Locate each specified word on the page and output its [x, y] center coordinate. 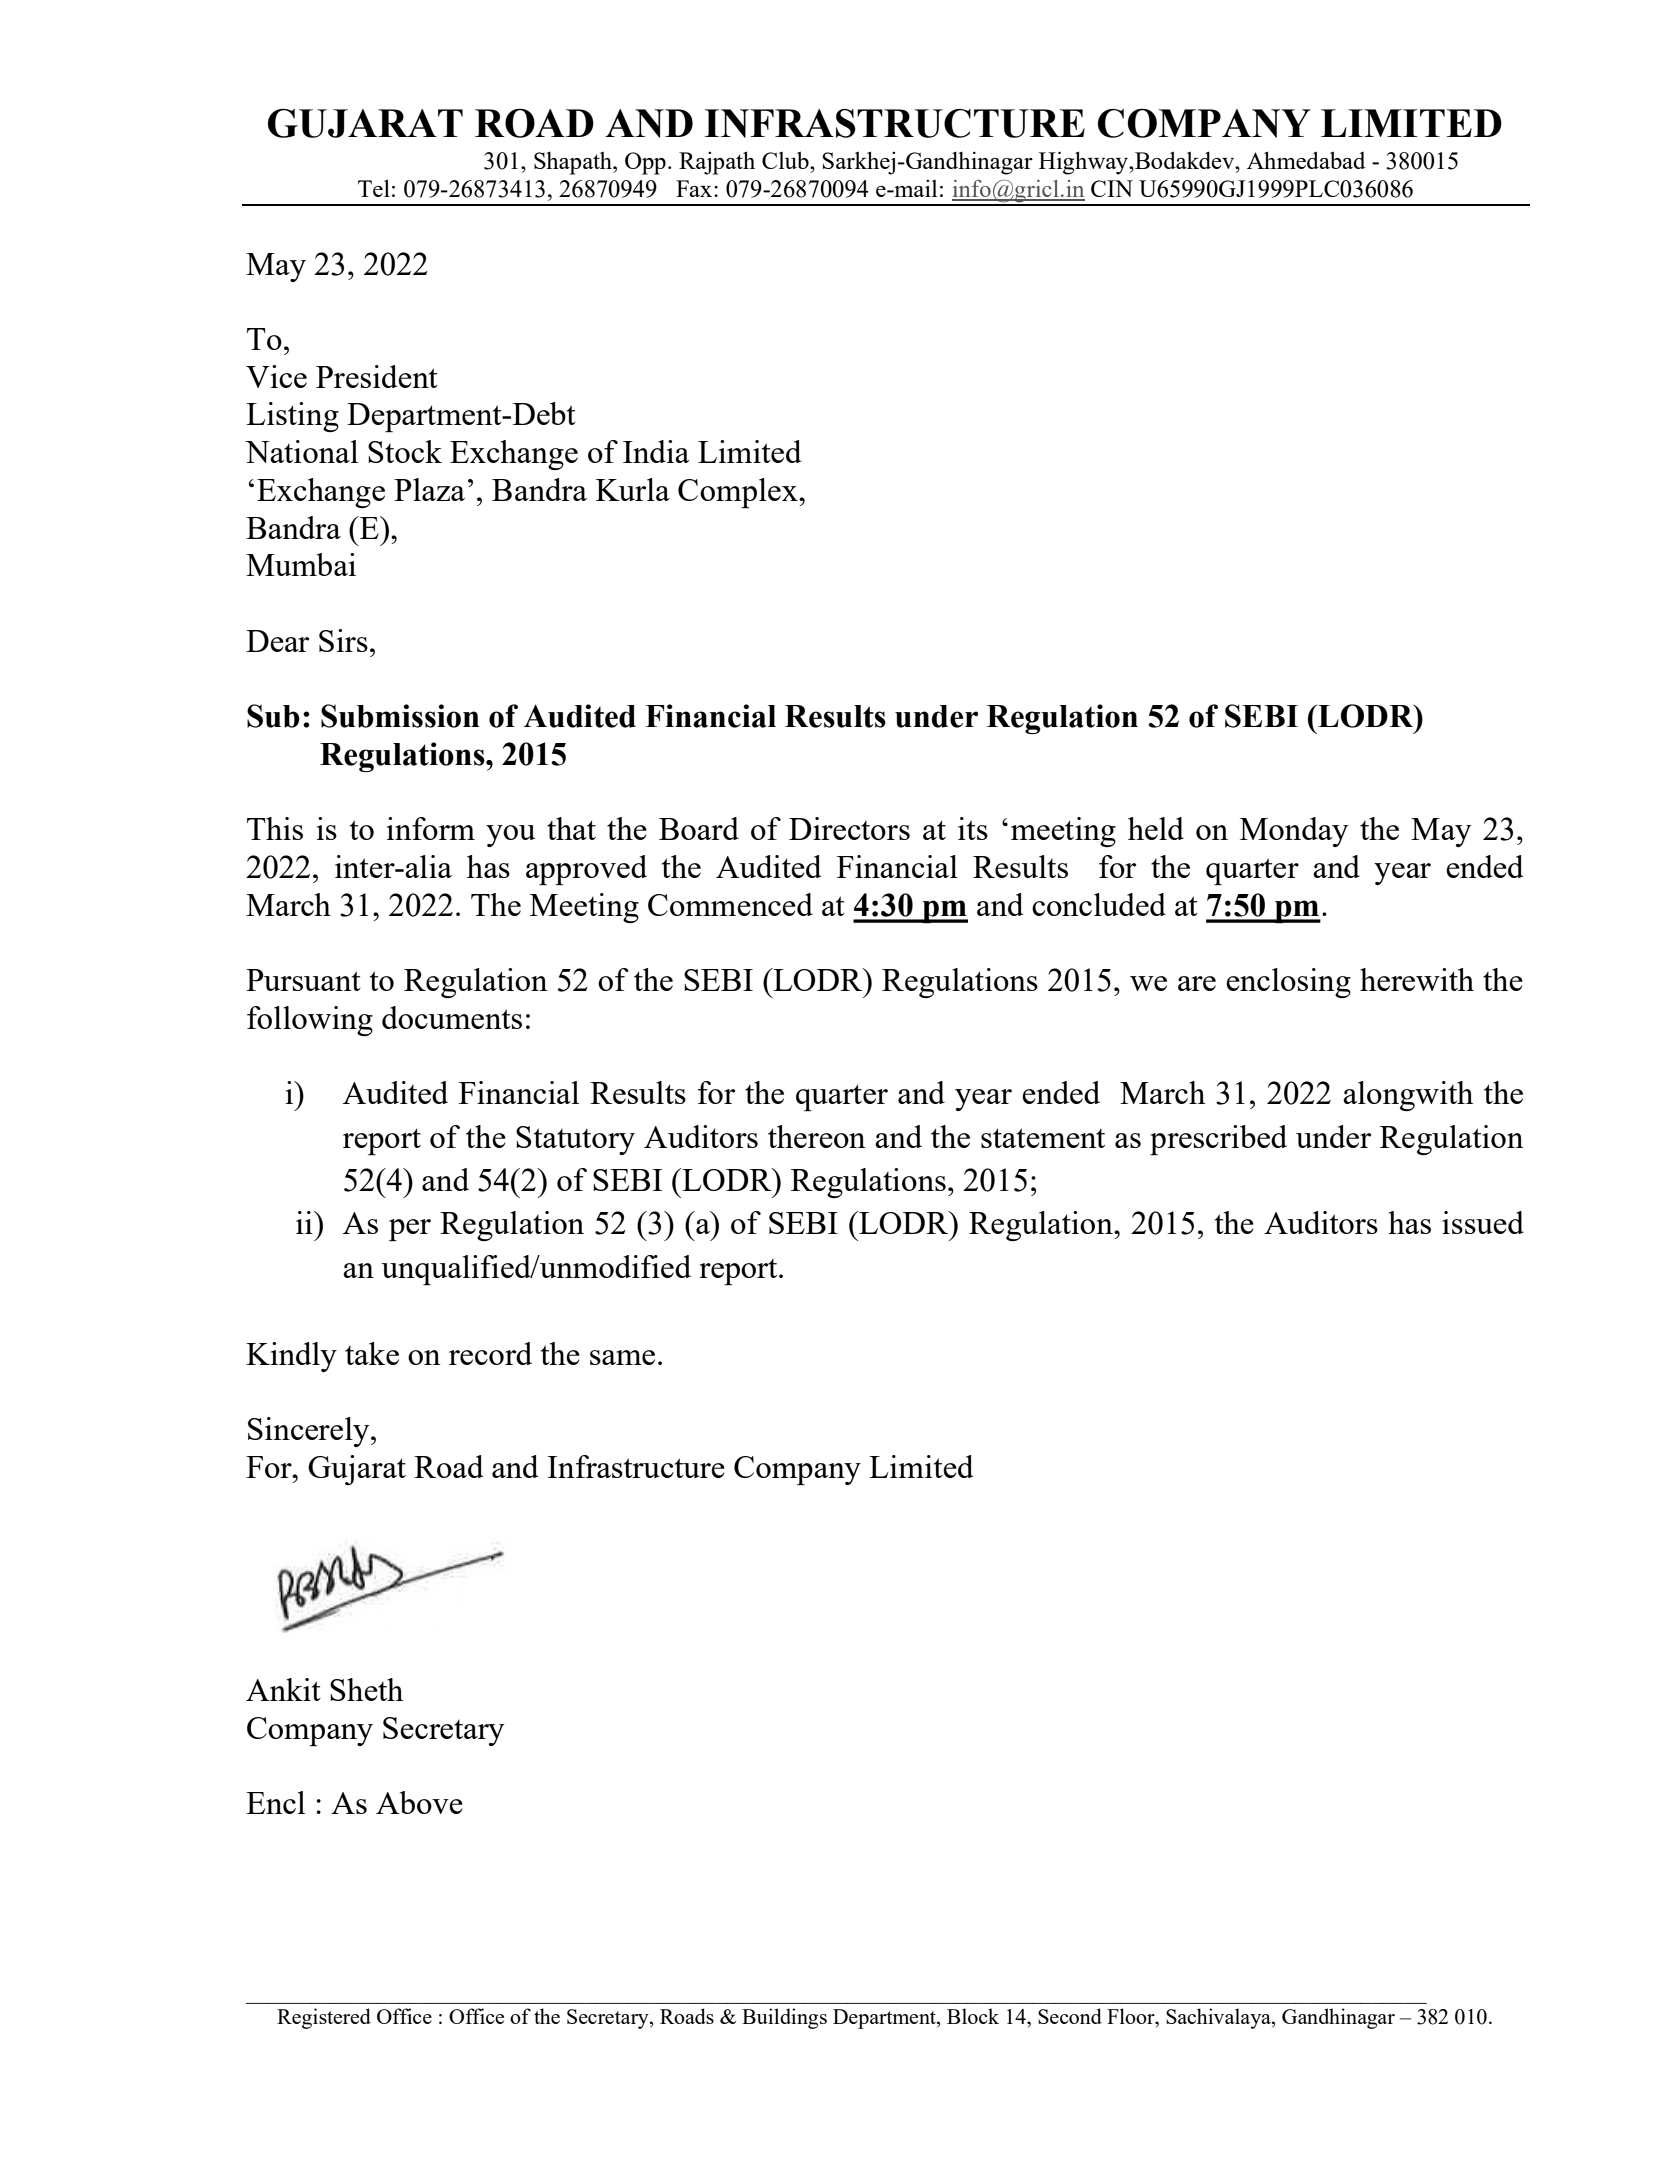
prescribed [1218, 1140]
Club [786, 160]
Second [1070, 2016]
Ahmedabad [1306, 160]
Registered [324, 2018]
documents [452, 1017]
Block [973, 2016]
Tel [374, 188]
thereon [817, 1136]
